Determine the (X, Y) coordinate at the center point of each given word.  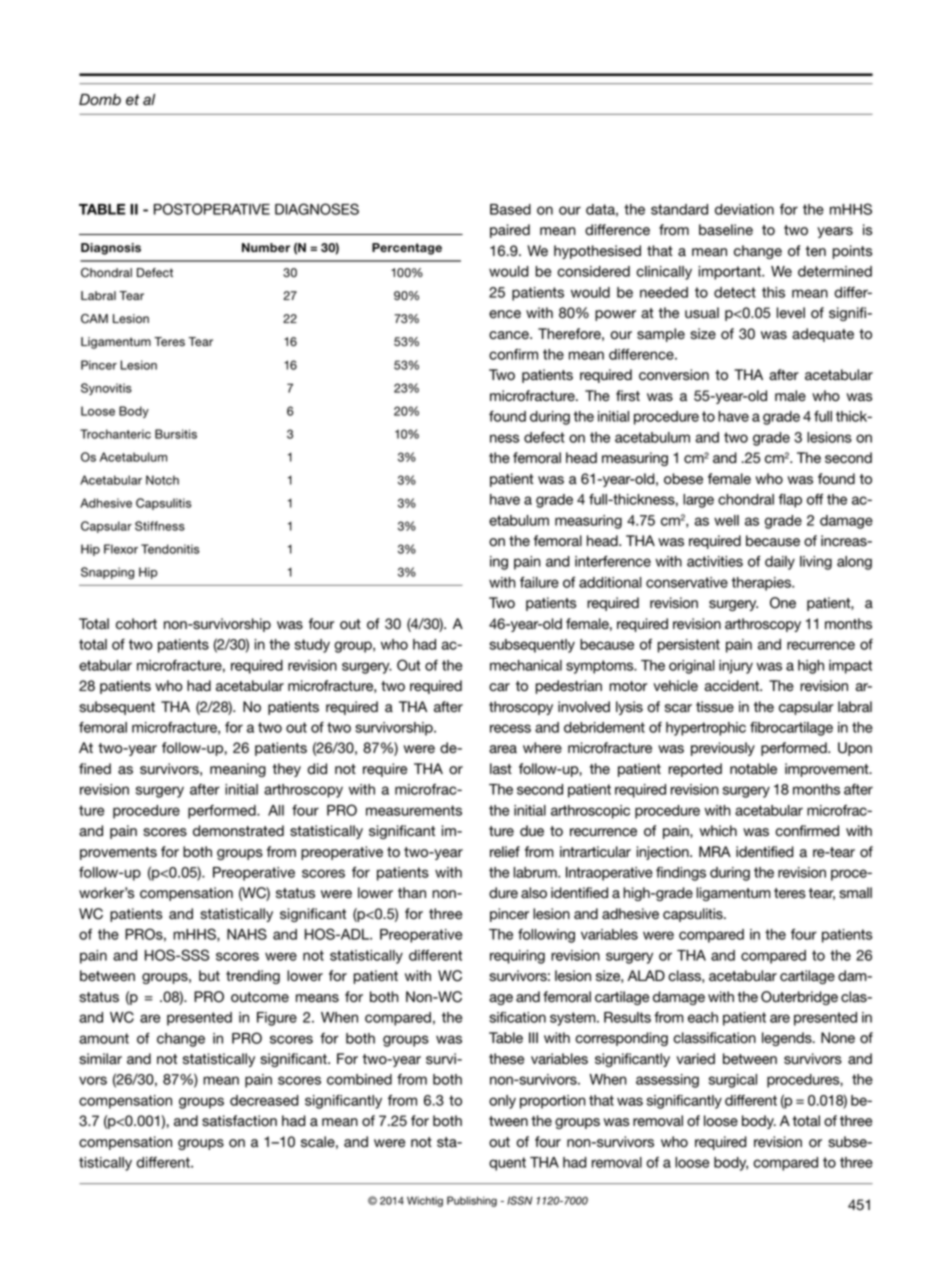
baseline (726, 230)
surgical (733, 1081)
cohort (136, 624)
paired (510, 231)
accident (733, 686)
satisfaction (239, 1121)
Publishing (472, 1201)
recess (510, 728)
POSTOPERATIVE (212, 209)
